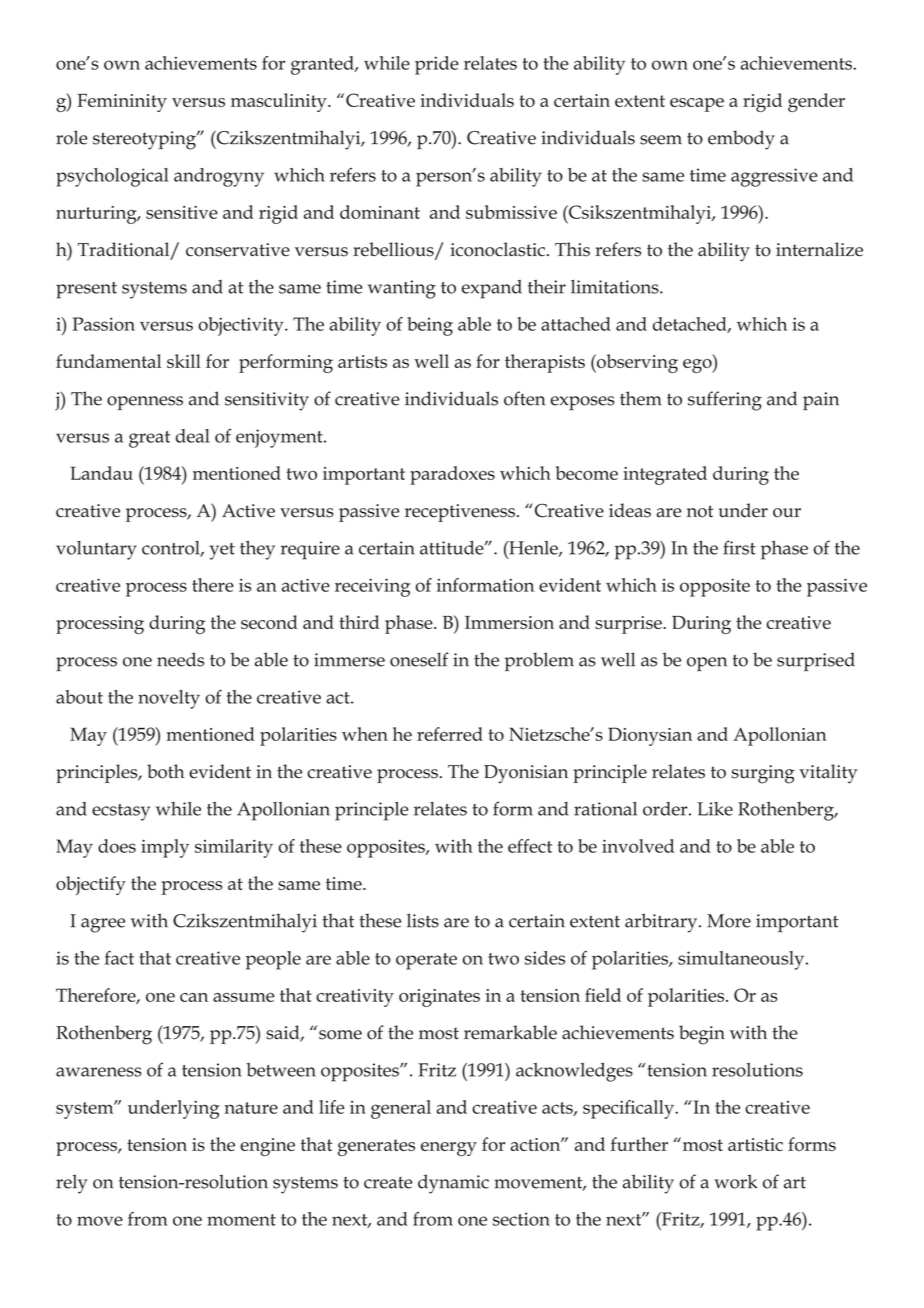  I want to click on paradoxes, so click(452, 475).
